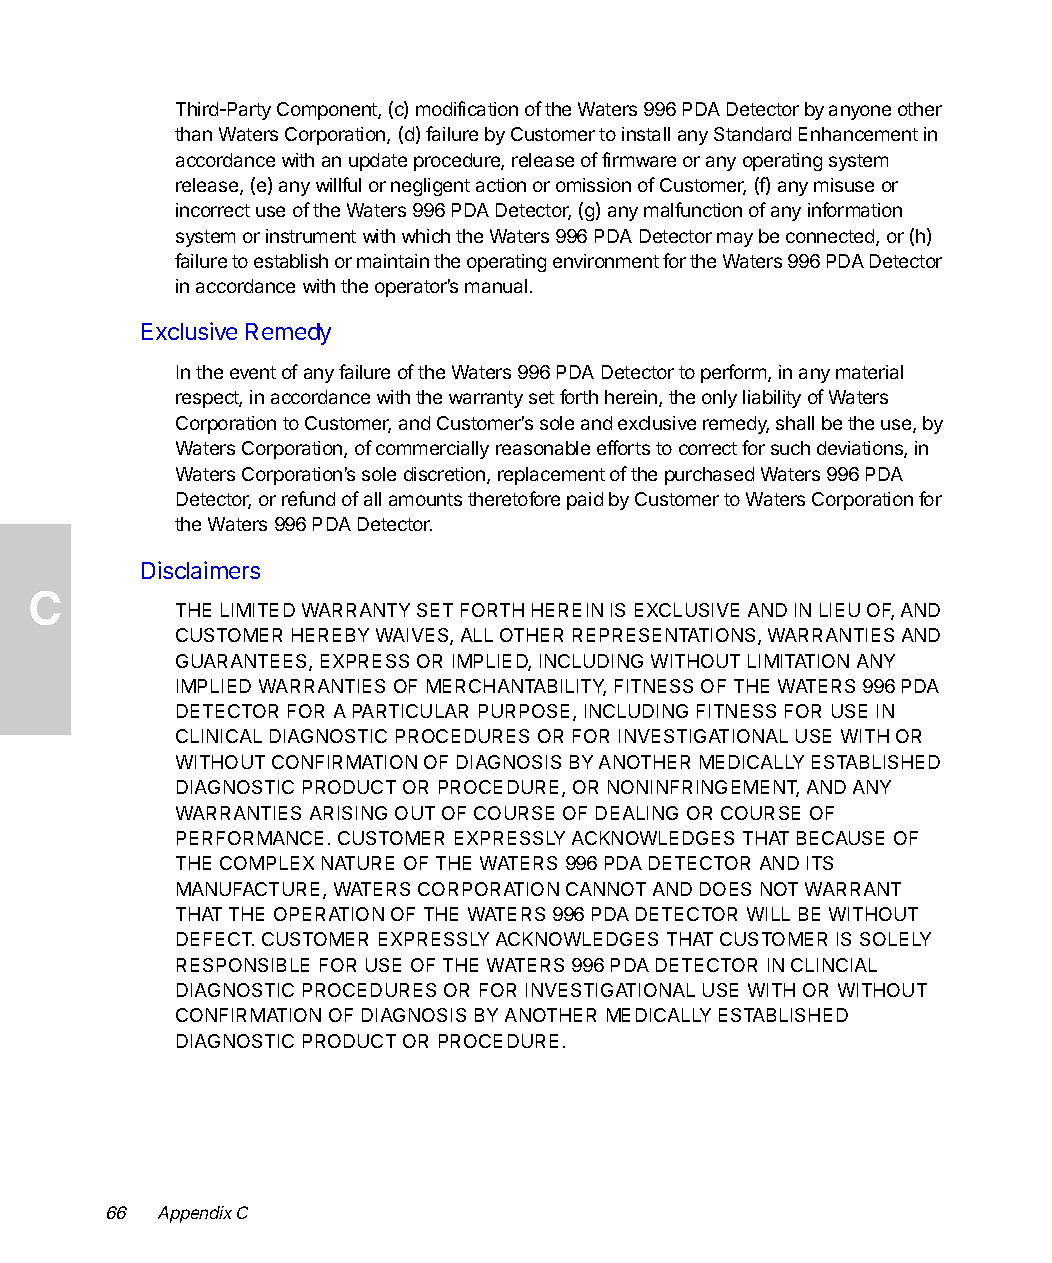  I want to click on purchased, so click(709, 476).
